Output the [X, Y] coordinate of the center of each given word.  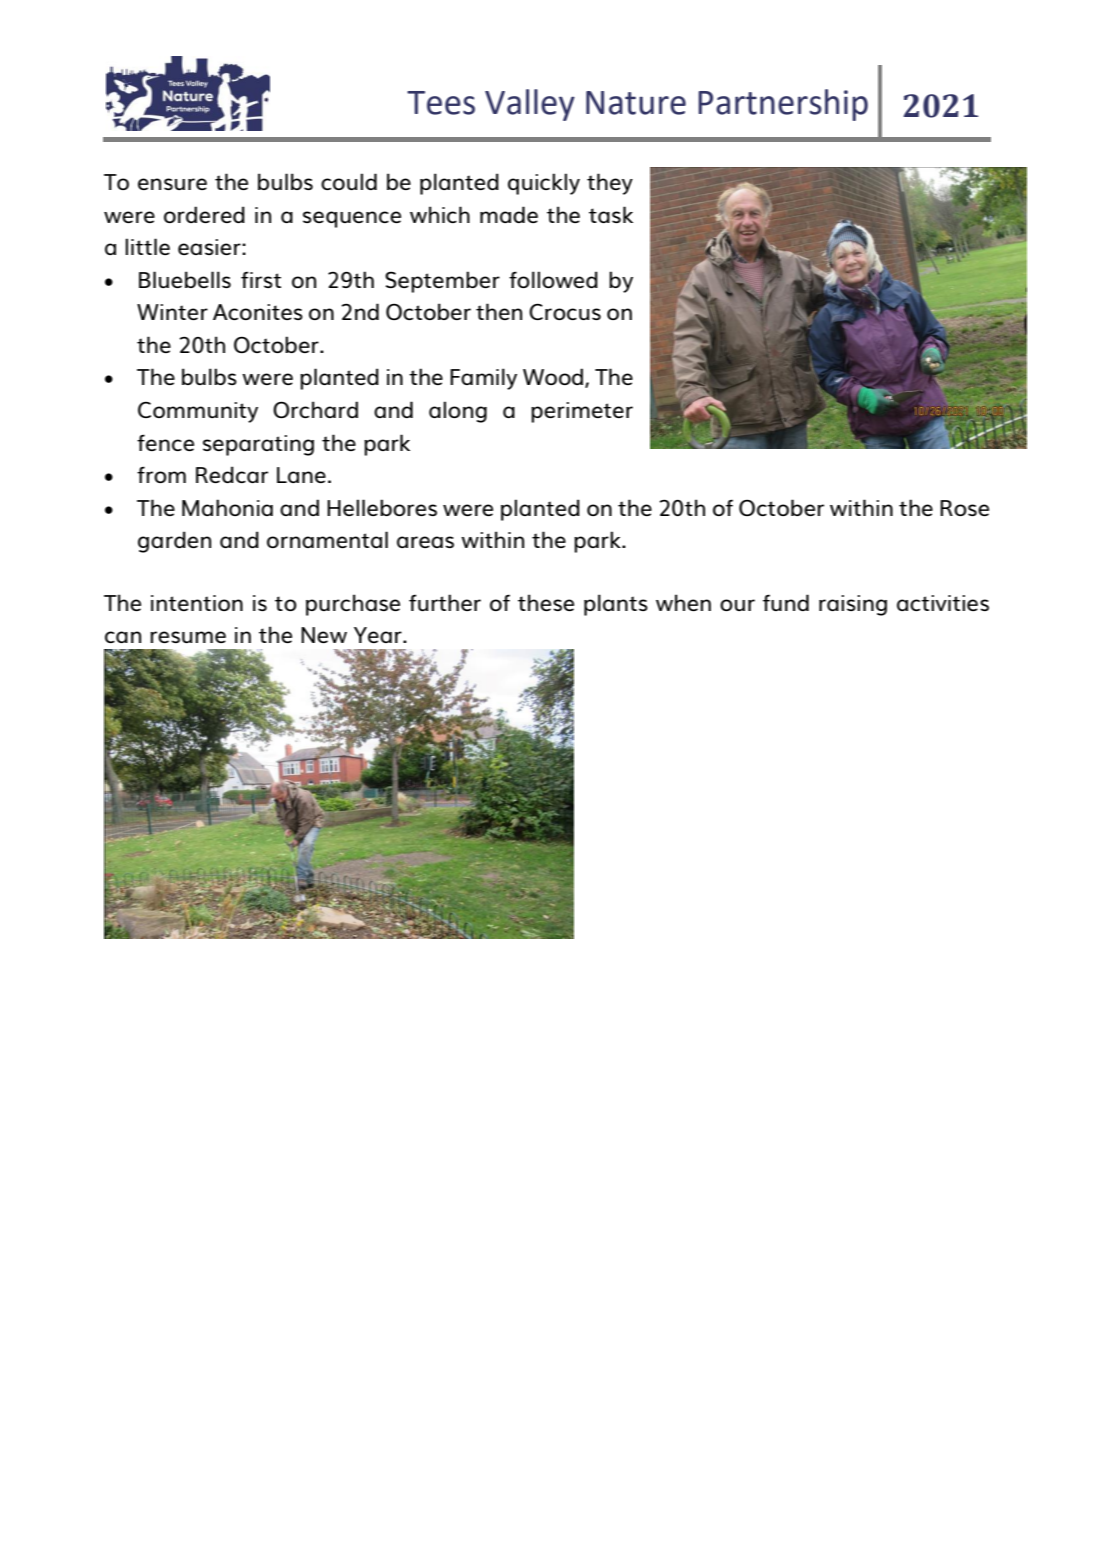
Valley [530, 105]
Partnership [783, 105]
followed [553, 279]
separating [258, 445]
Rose [964, 508]
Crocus [565, 311]
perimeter [582, 412]
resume [188, 637]
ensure [172, 184]
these [546, 602]
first [261, 279]
